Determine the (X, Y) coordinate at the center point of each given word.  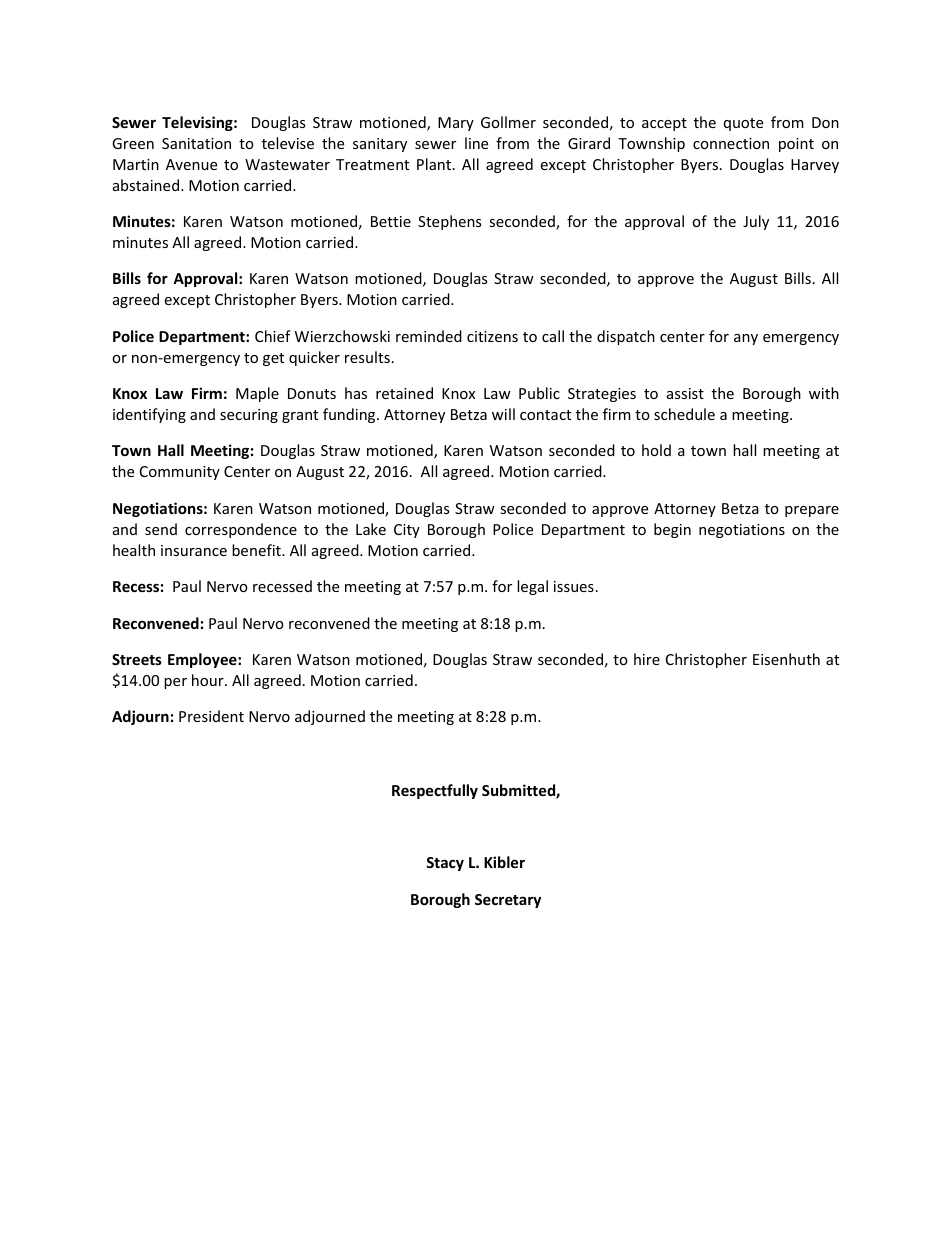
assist (685, 393)
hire (647, 659)
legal (532, 587)
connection (731, 143)
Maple (257, 394)
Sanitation (196, 143)
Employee (203, 660)
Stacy (445, 864)
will (503, 414)
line (476, 143)
